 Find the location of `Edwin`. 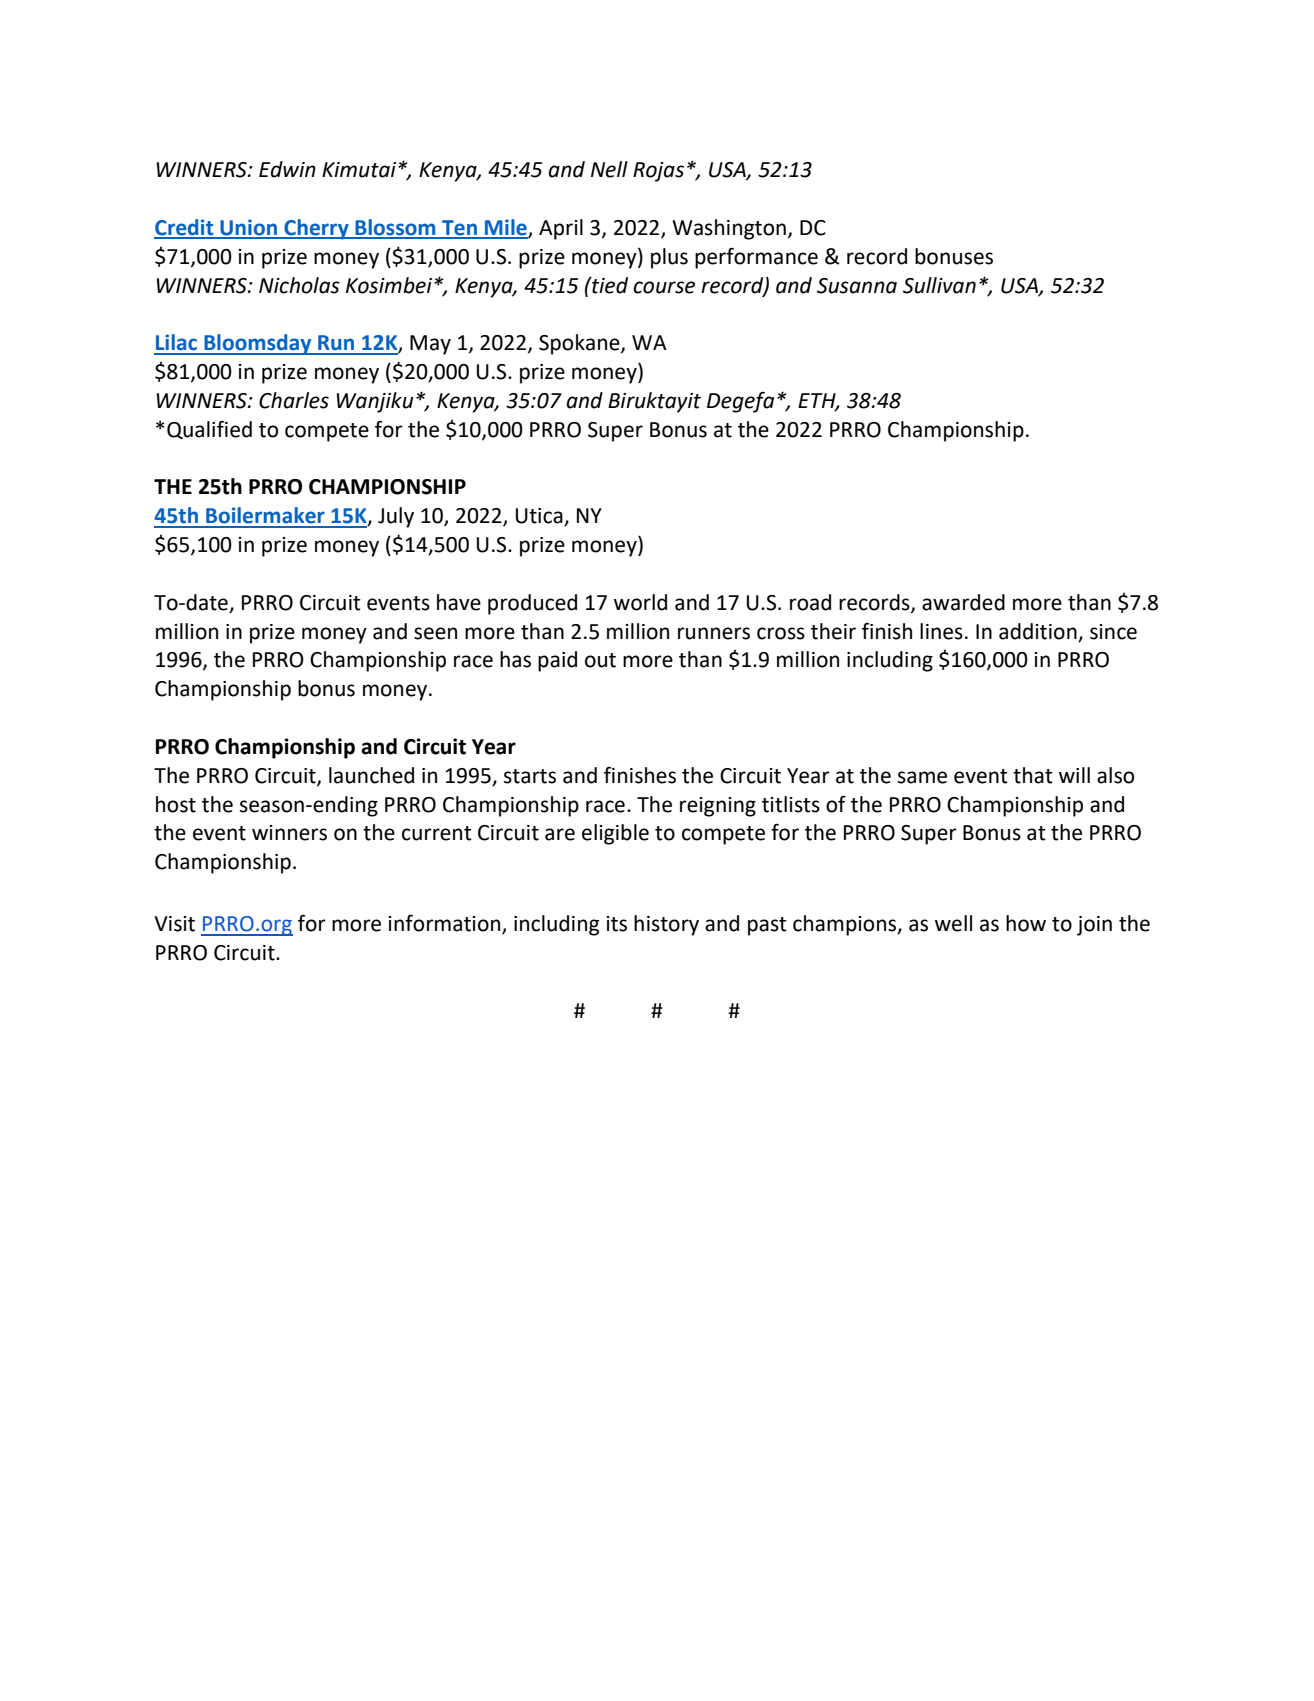

Edwin is located at coordinates (287, 169).
